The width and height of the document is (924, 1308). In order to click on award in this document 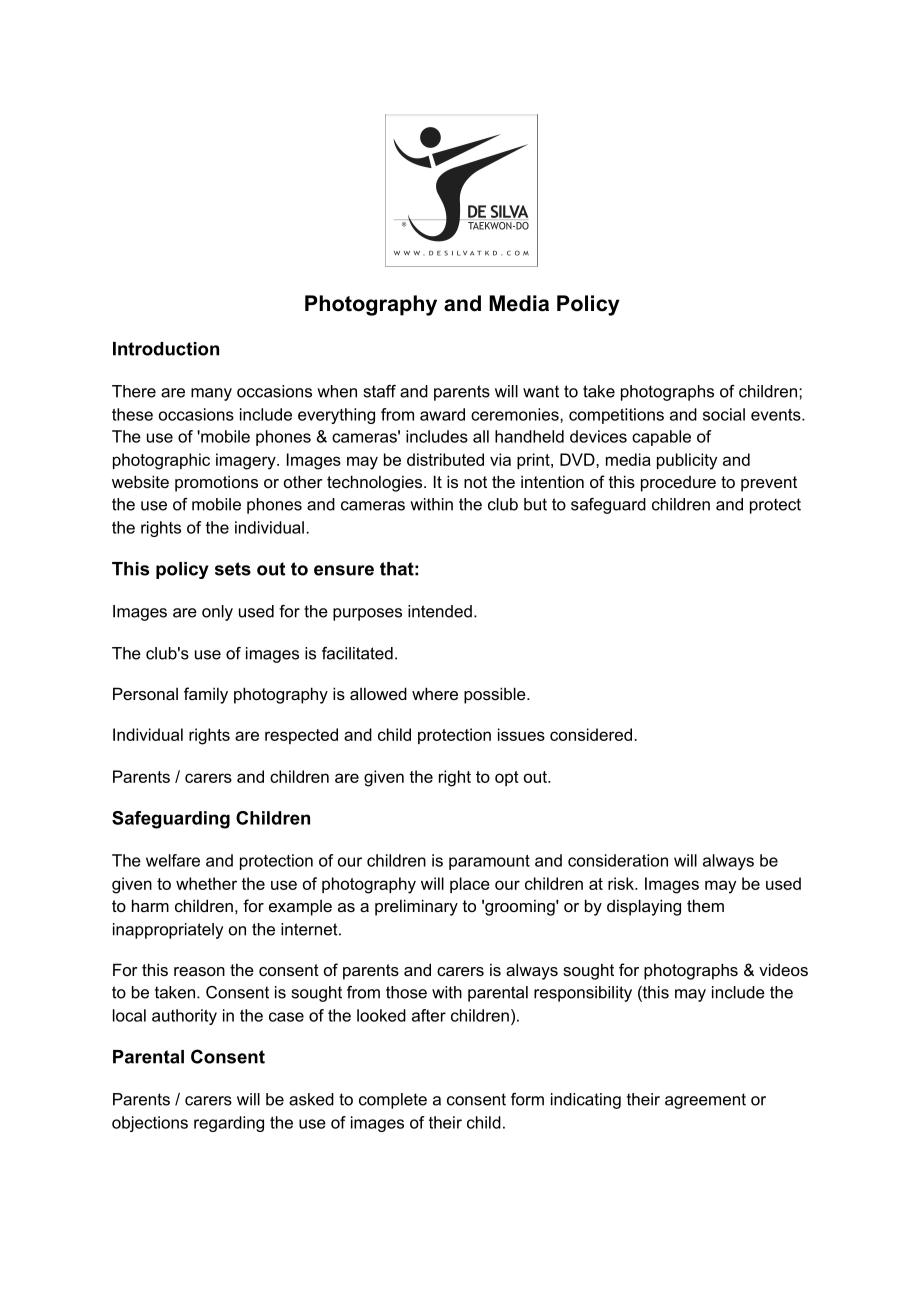, I will do `click(442, 414)`.
